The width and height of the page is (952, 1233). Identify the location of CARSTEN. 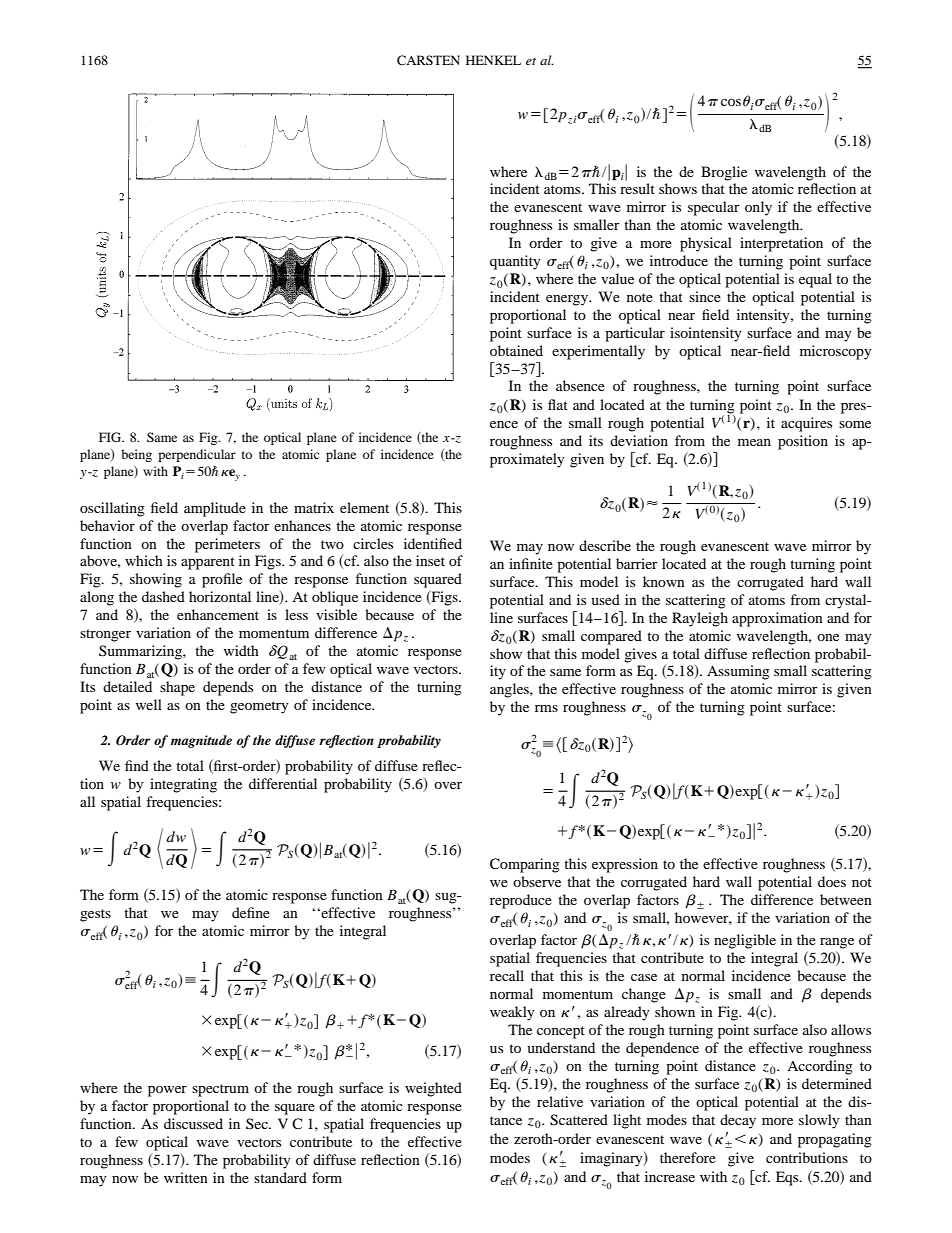
(428, 60).
